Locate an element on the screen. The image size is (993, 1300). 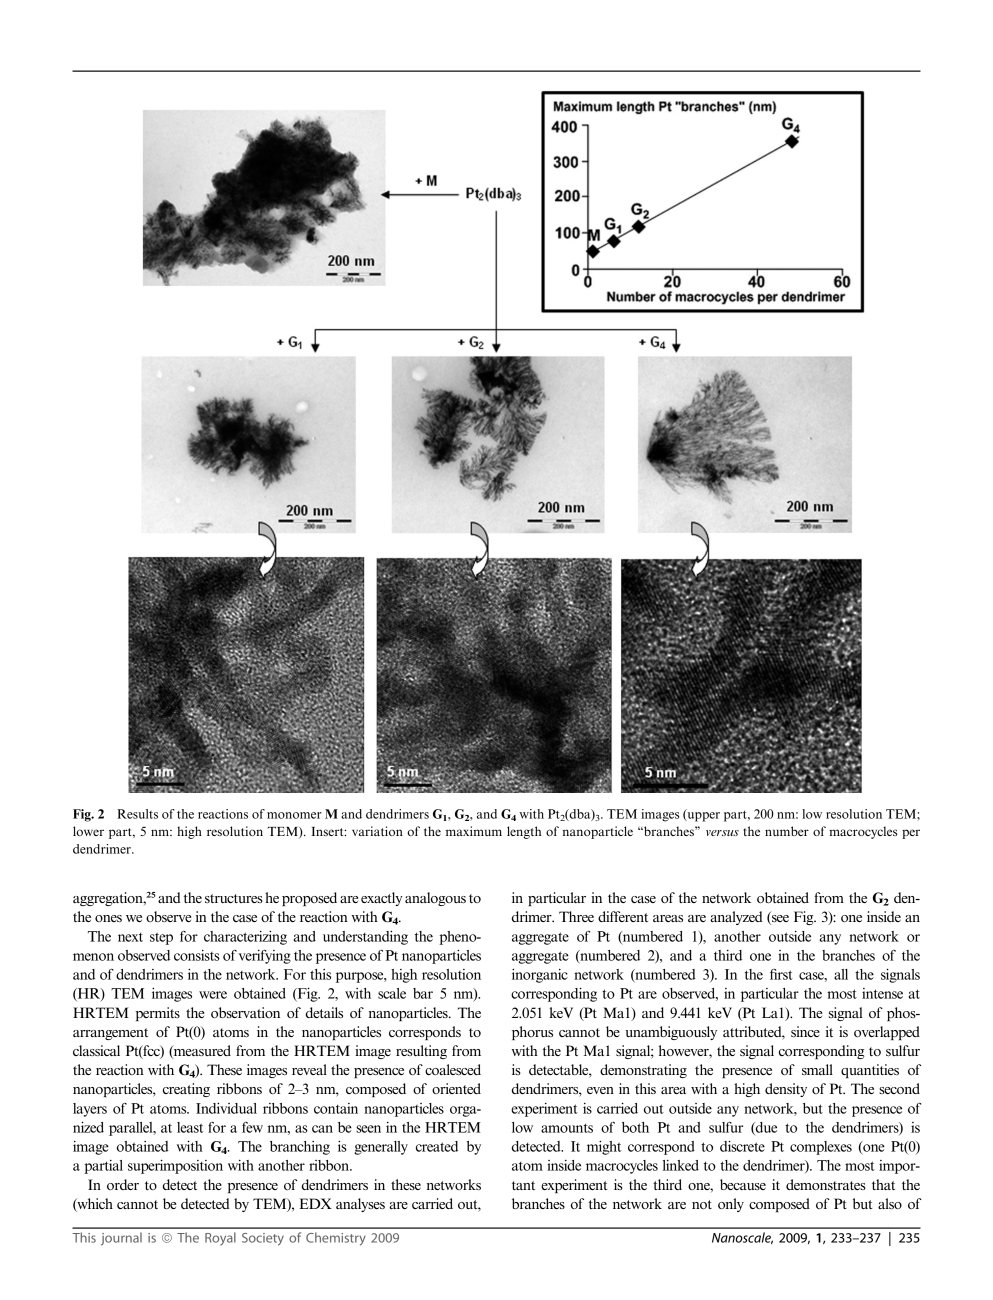
analyzed is located at coordinates (736, 918).
